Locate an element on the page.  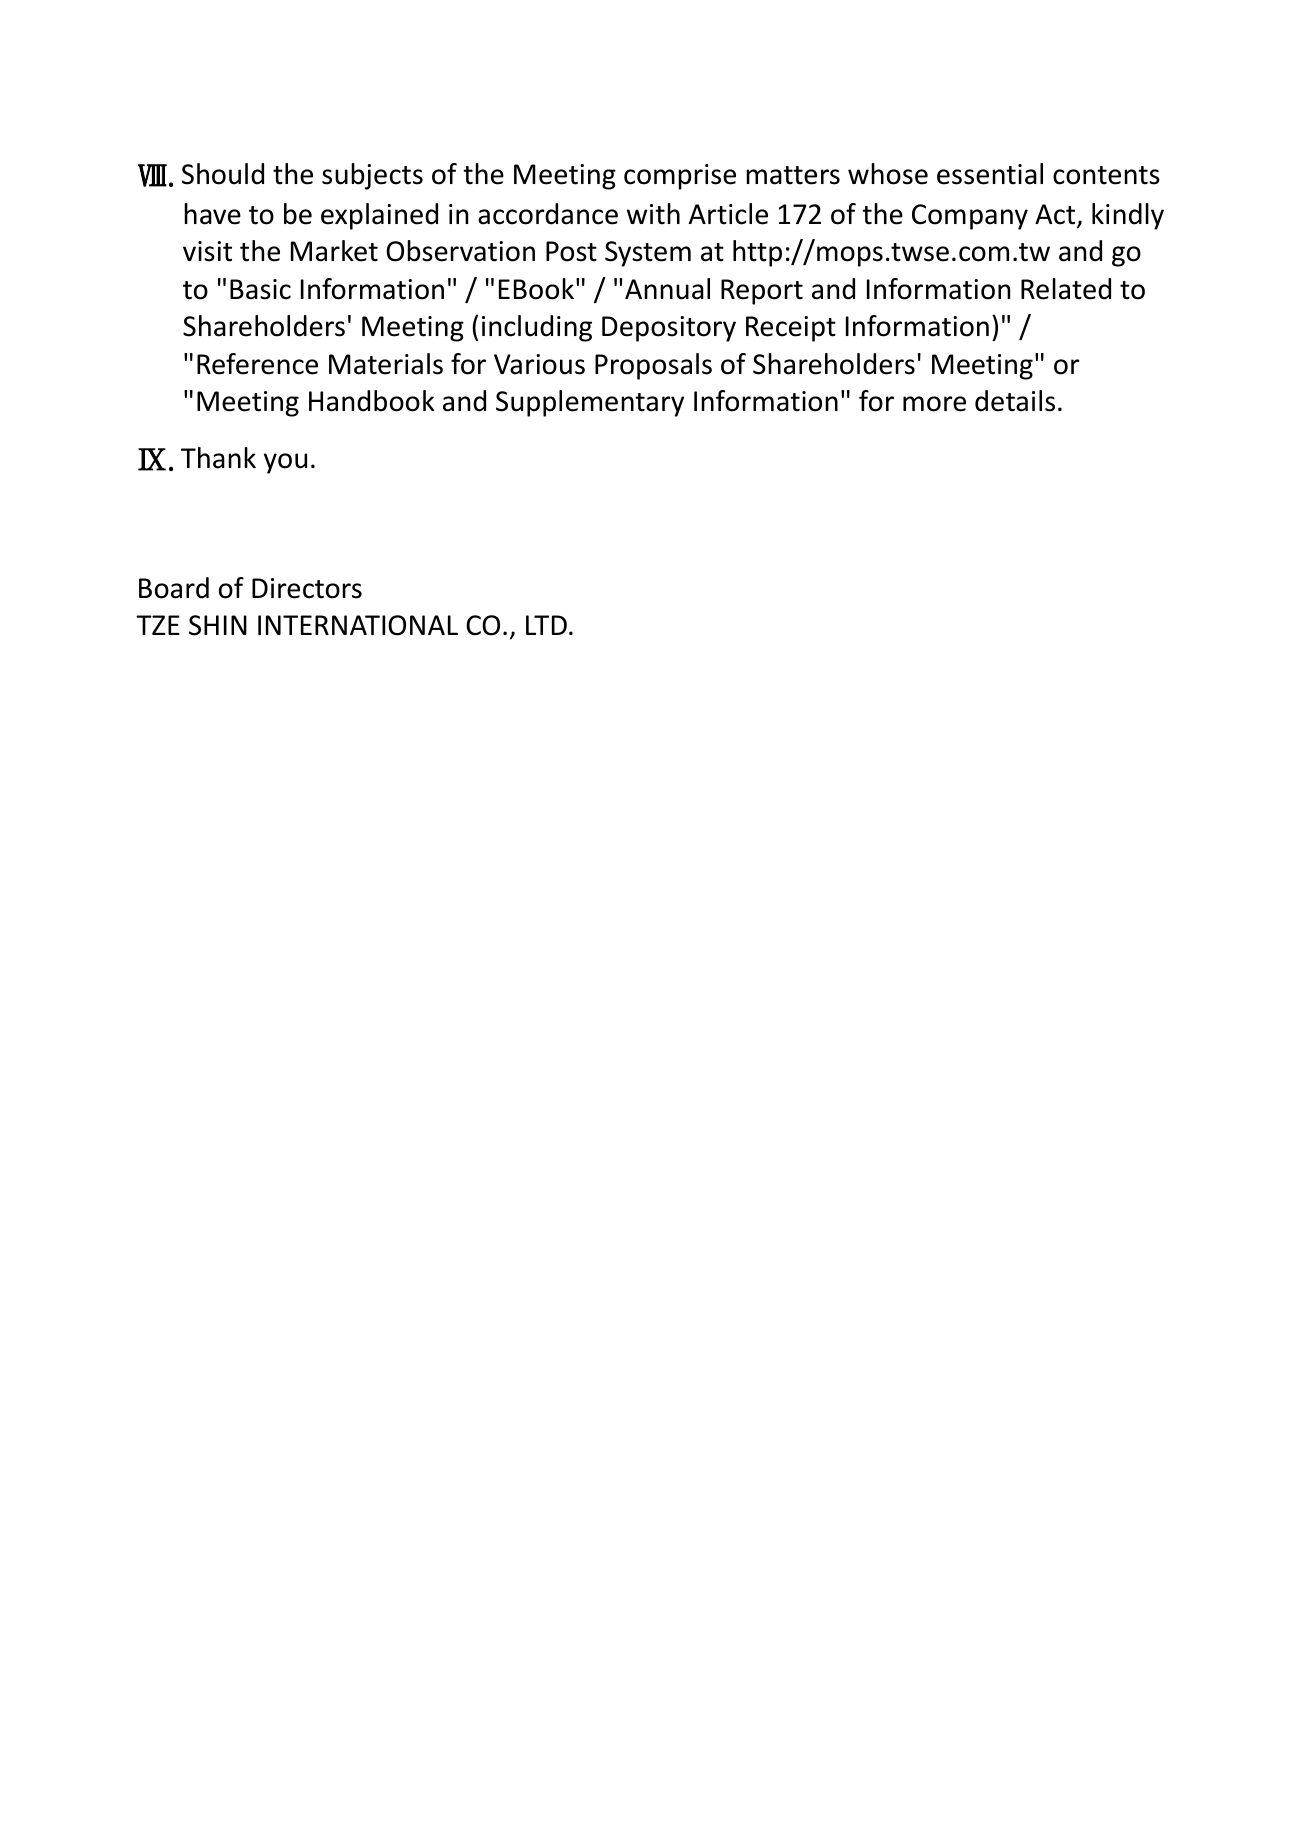
SHIN is located at coordinates (218, 625).
